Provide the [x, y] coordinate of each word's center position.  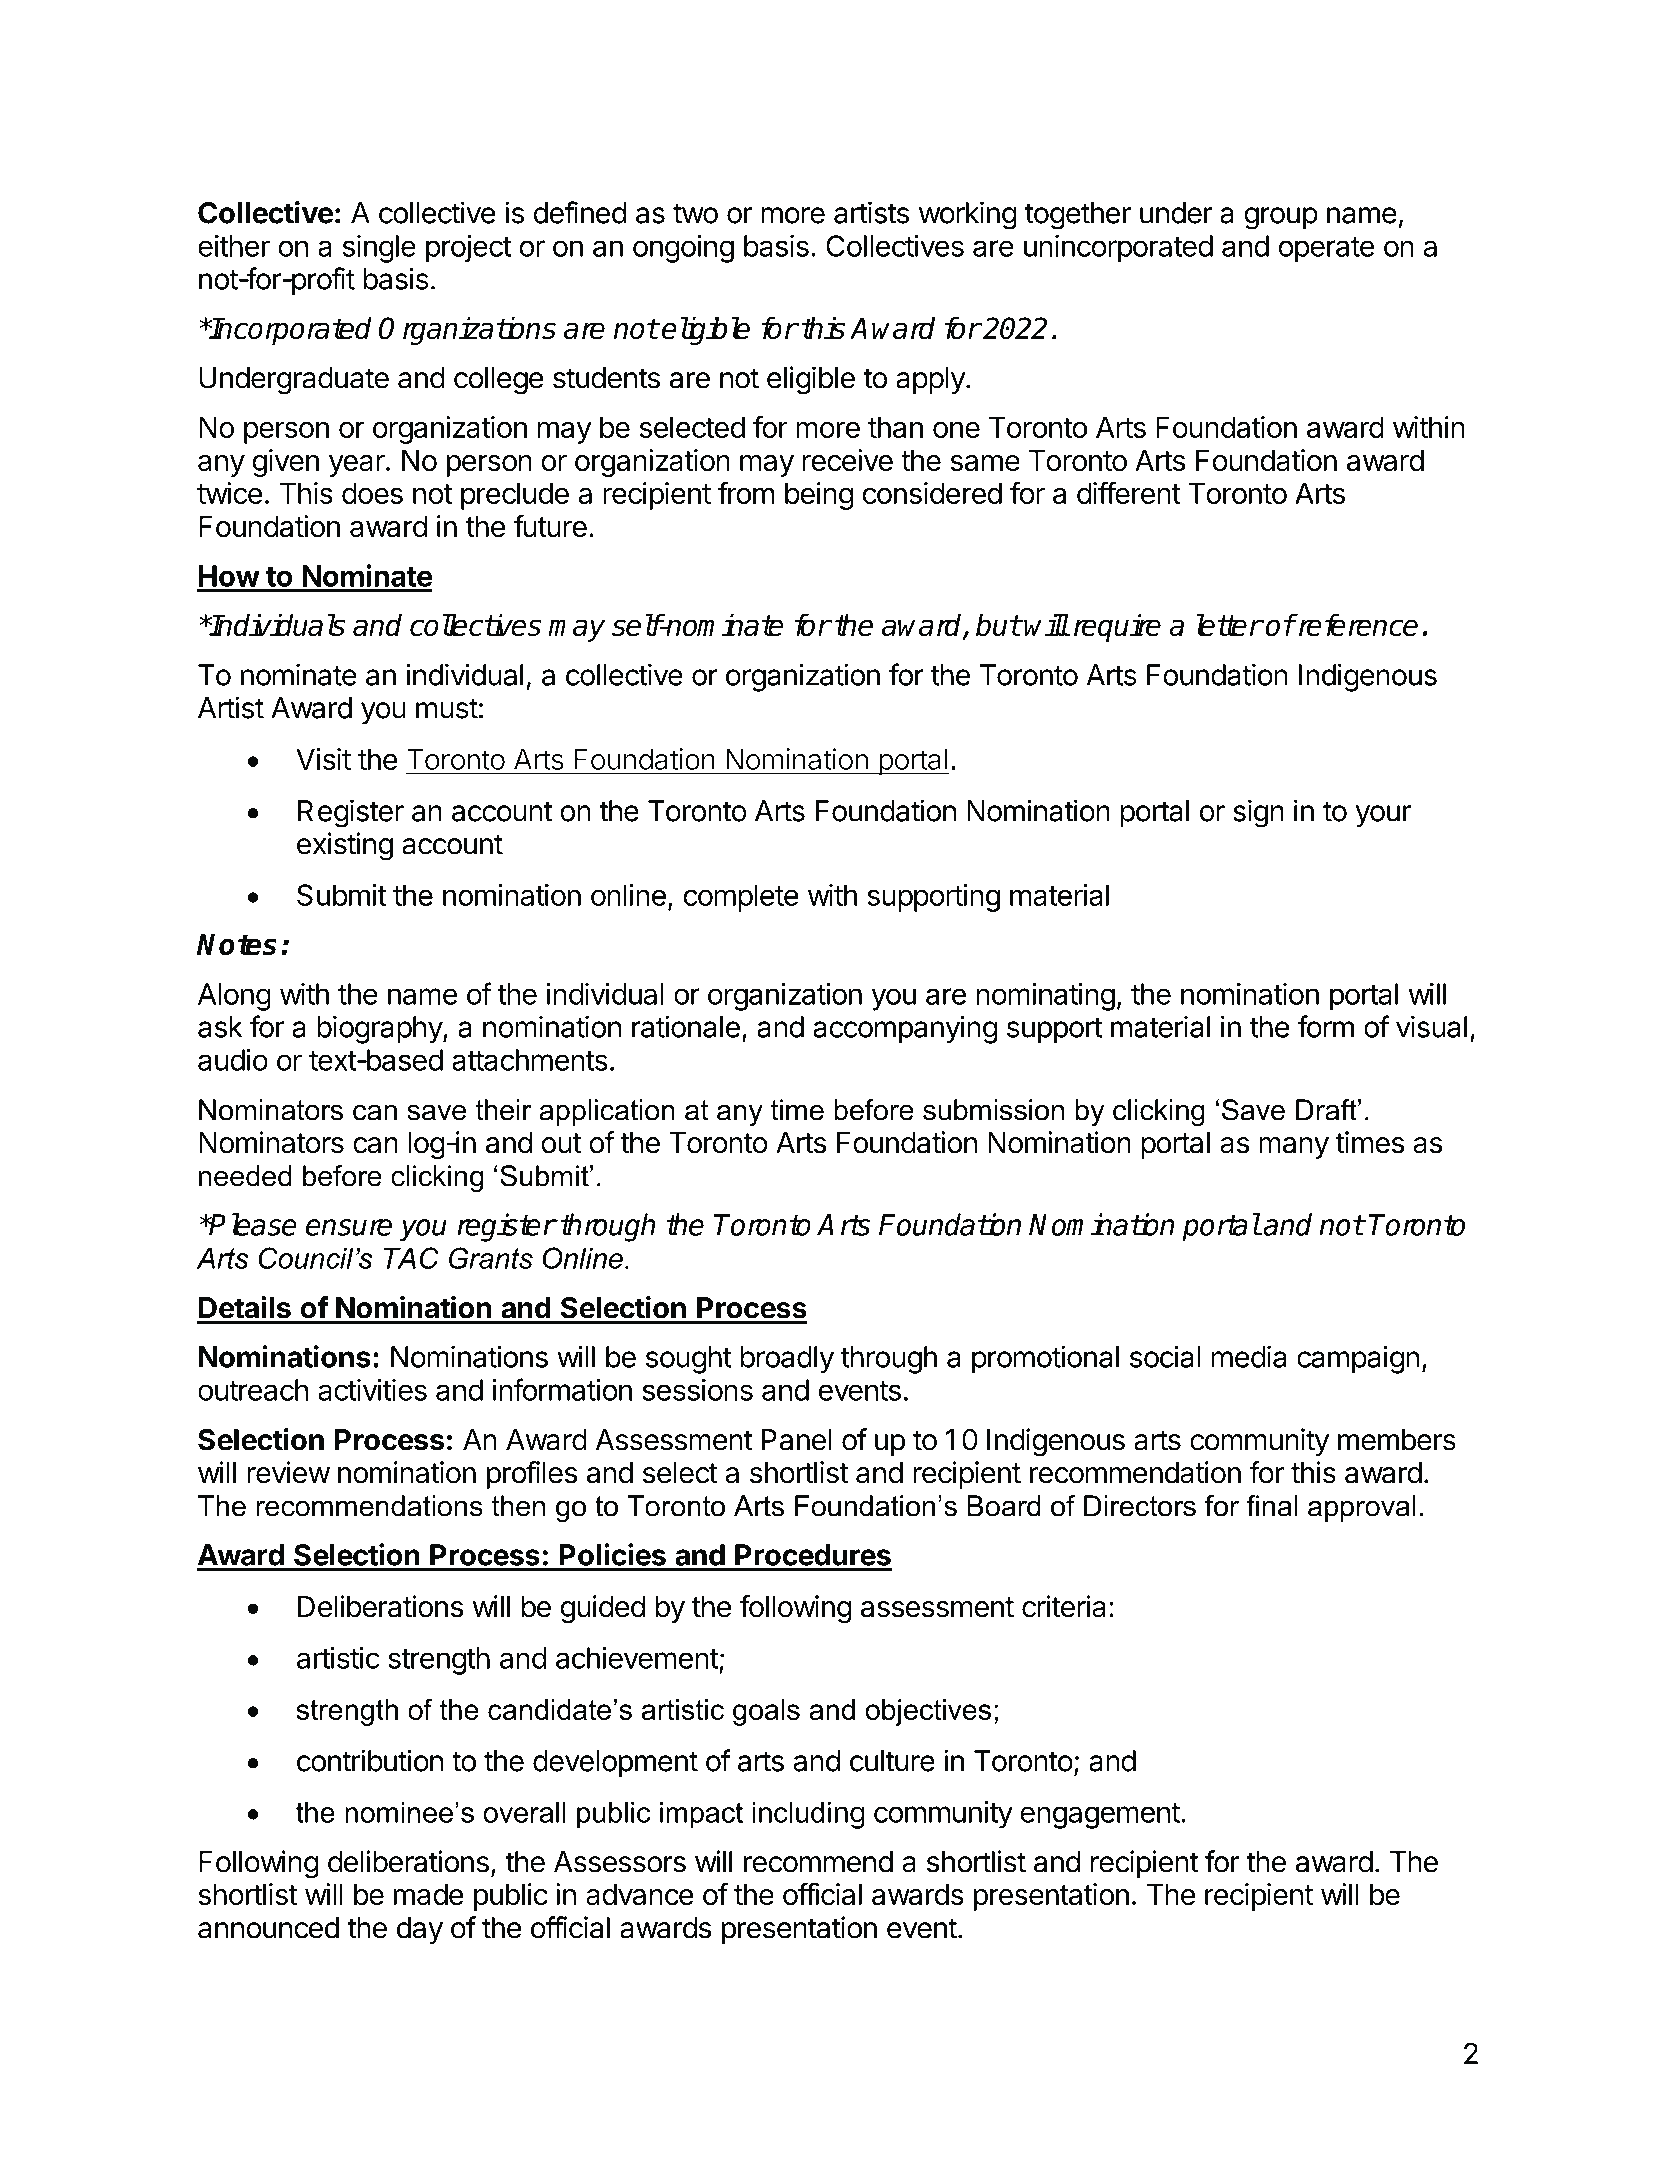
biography [380, 1029]
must [447, 708]
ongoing [683, 249]
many [1294, 1148]
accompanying [905, 1029]
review [288, 1472]
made [429, 1895]
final [1271, 1506]
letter [1229, 624]
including [809, 1815]
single [379, 249]
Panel [797, 1440]
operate [1326, 250]
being [819, 496]
